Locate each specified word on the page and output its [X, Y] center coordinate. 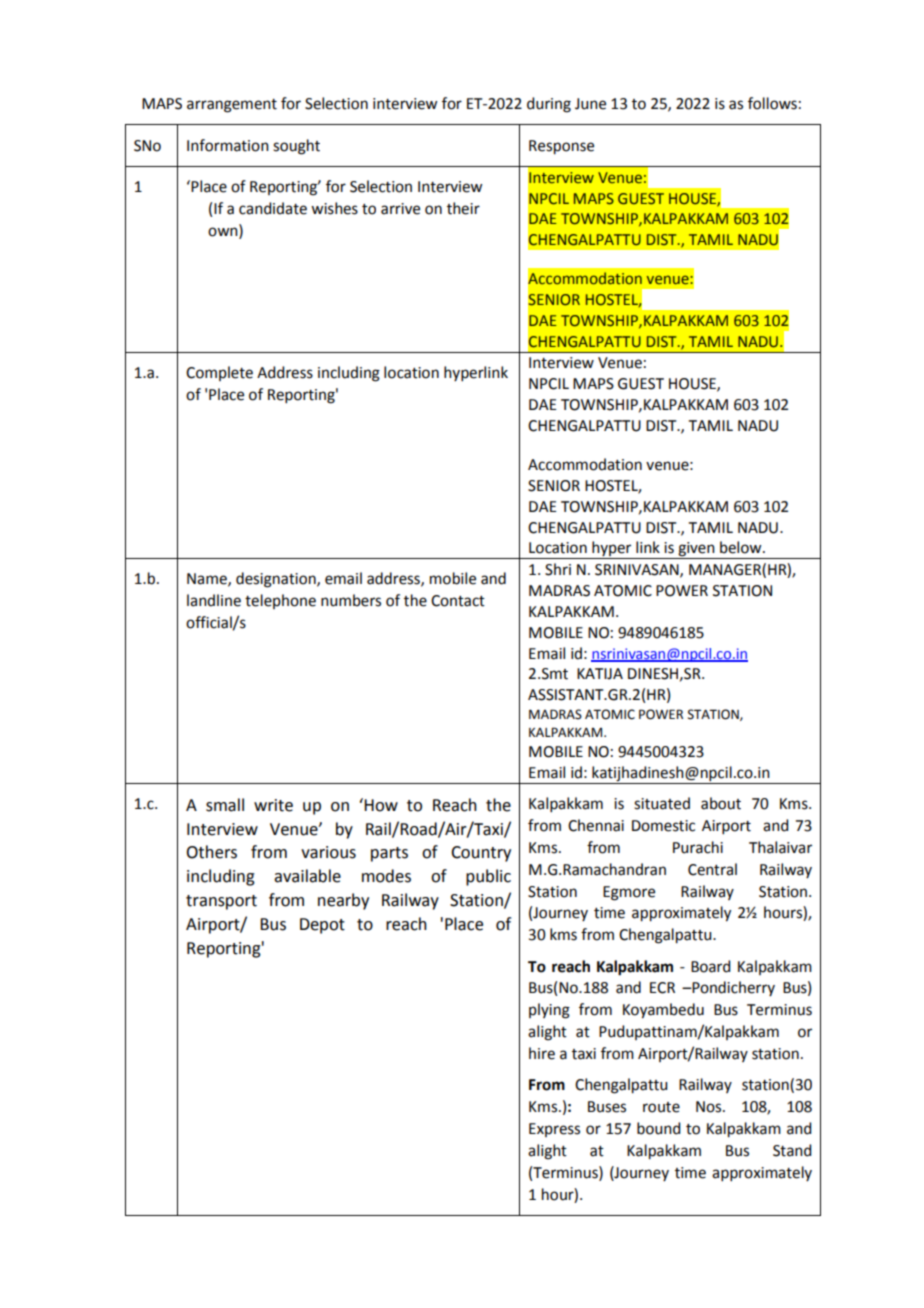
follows [772, 103]
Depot [322, 926]
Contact [458, 601]
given [696, 550]
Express [554, 1130]
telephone [280, 601]
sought [296, 147]
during [549, 105]
